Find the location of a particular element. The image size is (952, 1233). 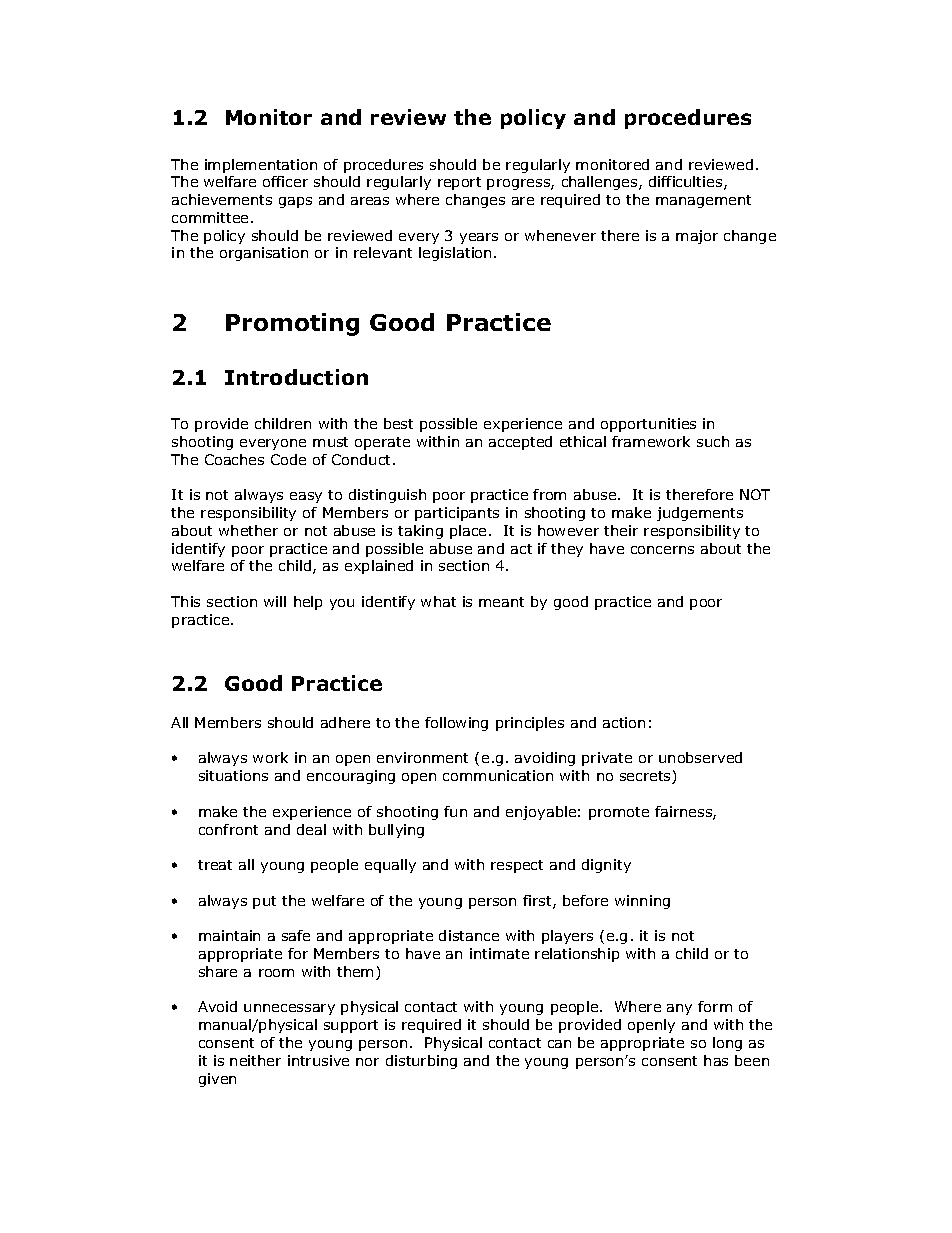

achievements is located at coordinates (222, 199).
